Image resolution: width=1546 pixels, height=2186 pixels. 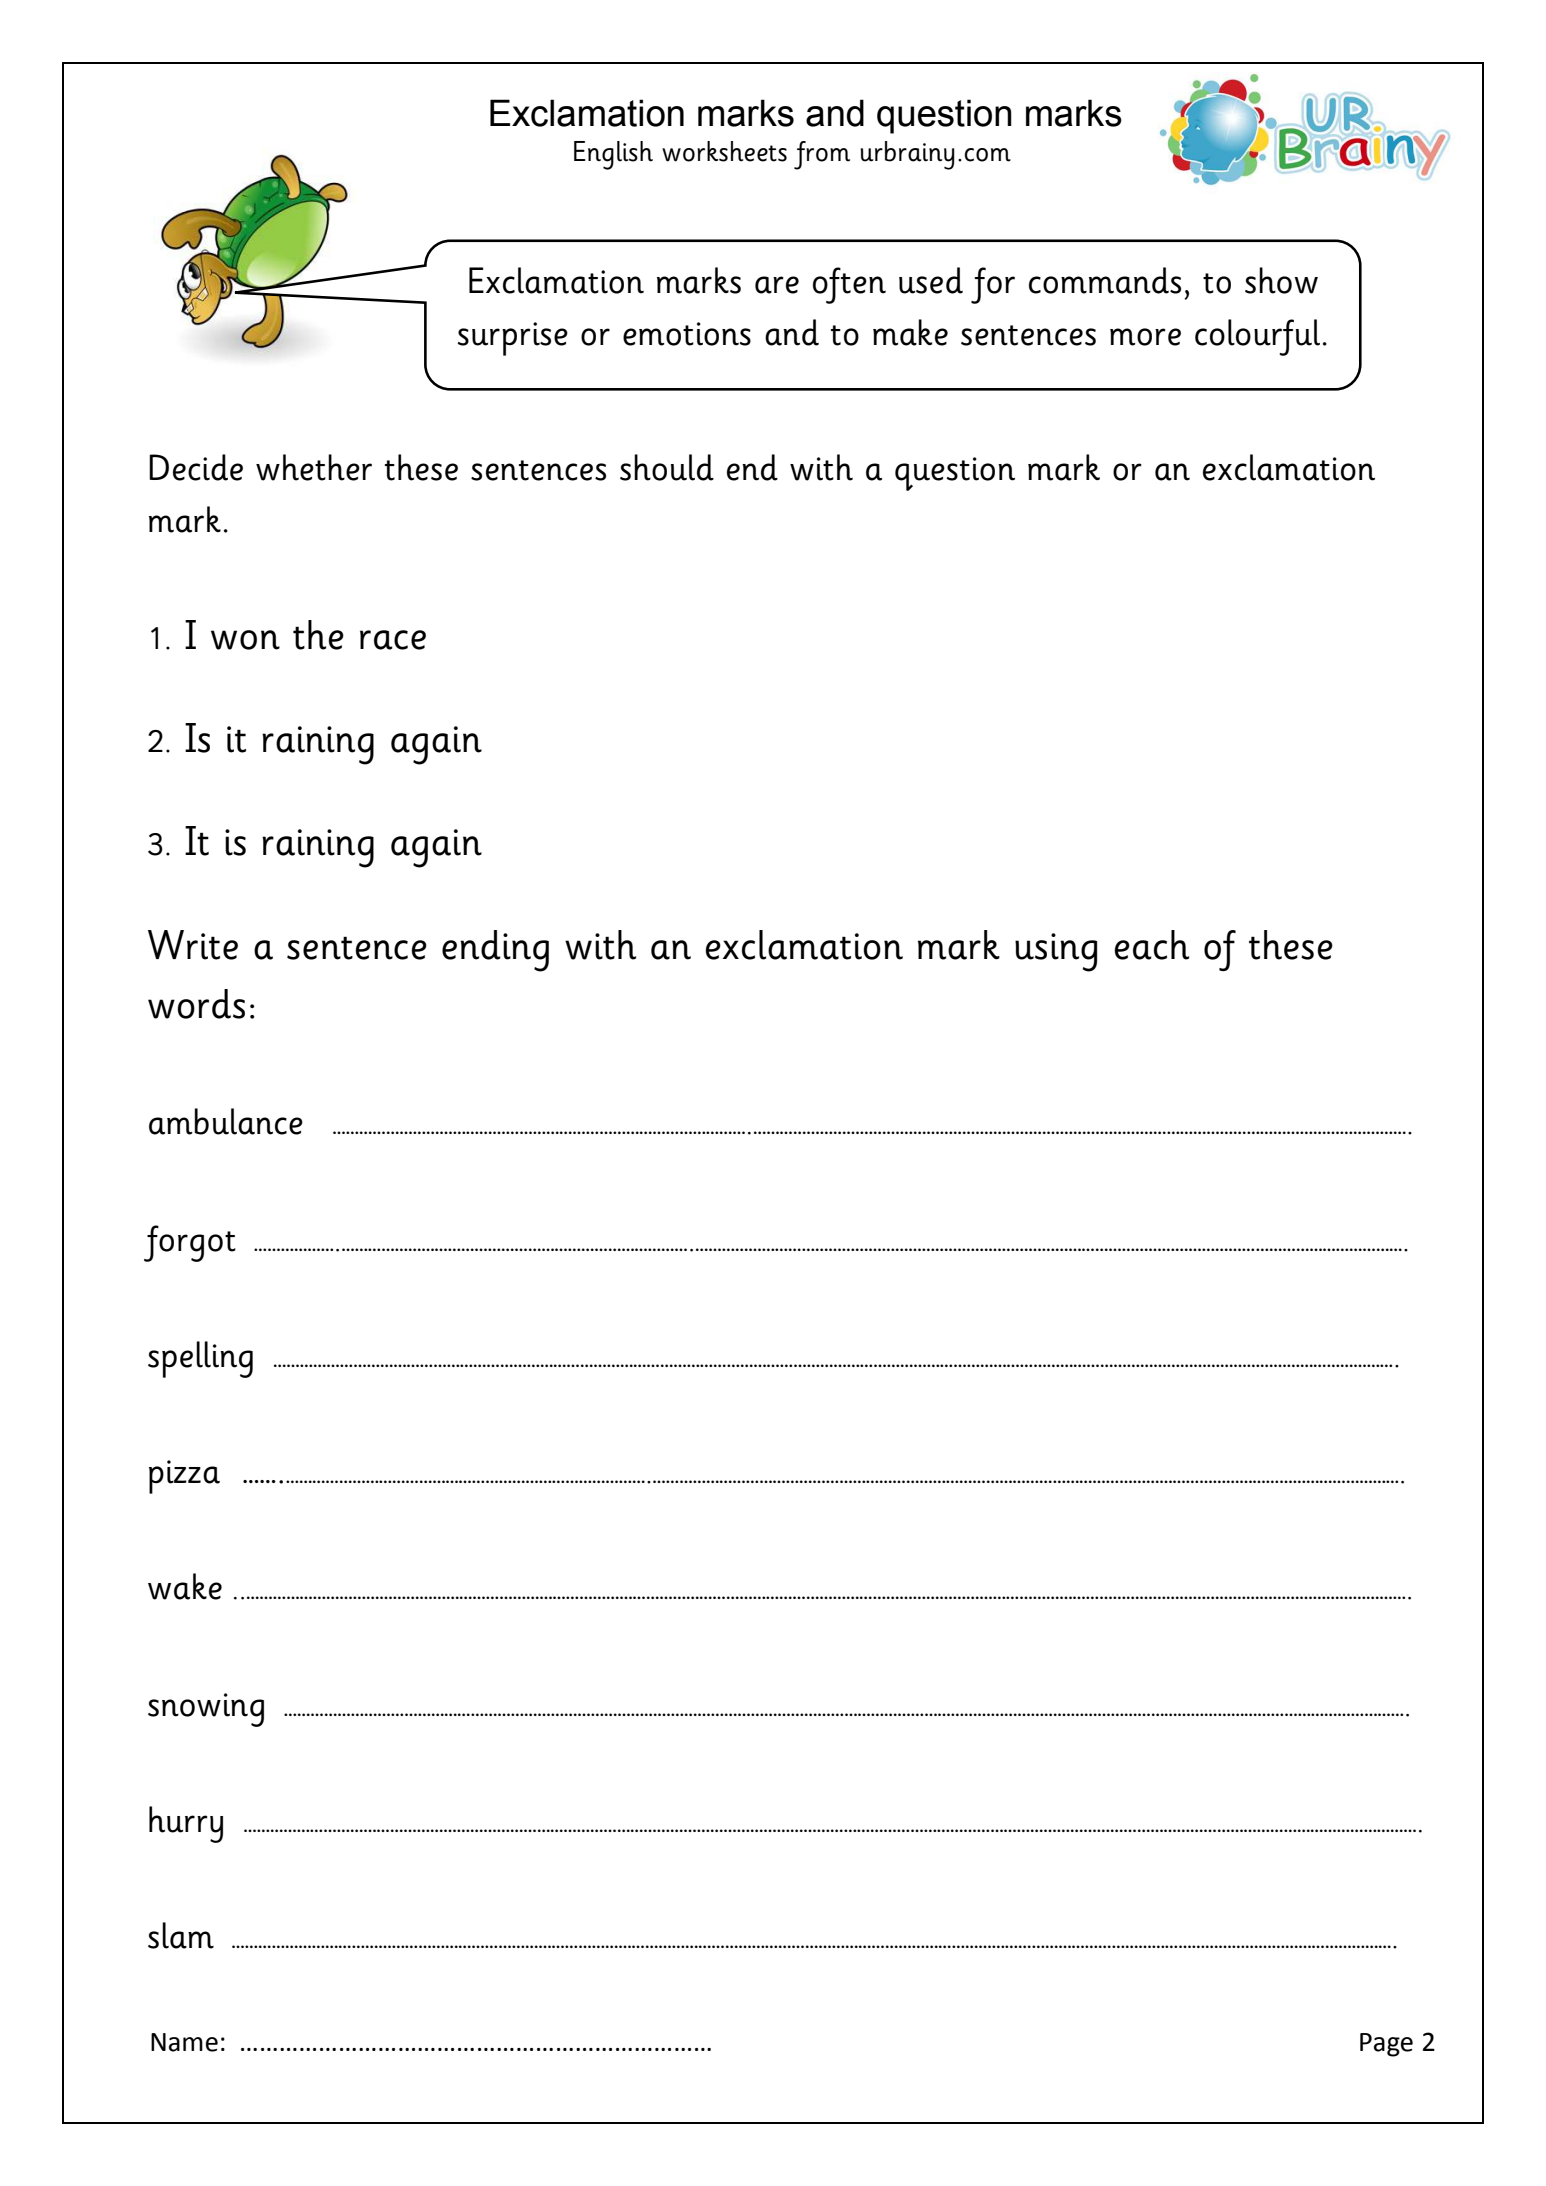 What do you see at coordinates (181, 1935) in the screenshot?
I see `slam` at bounding box center [181, 1935].
